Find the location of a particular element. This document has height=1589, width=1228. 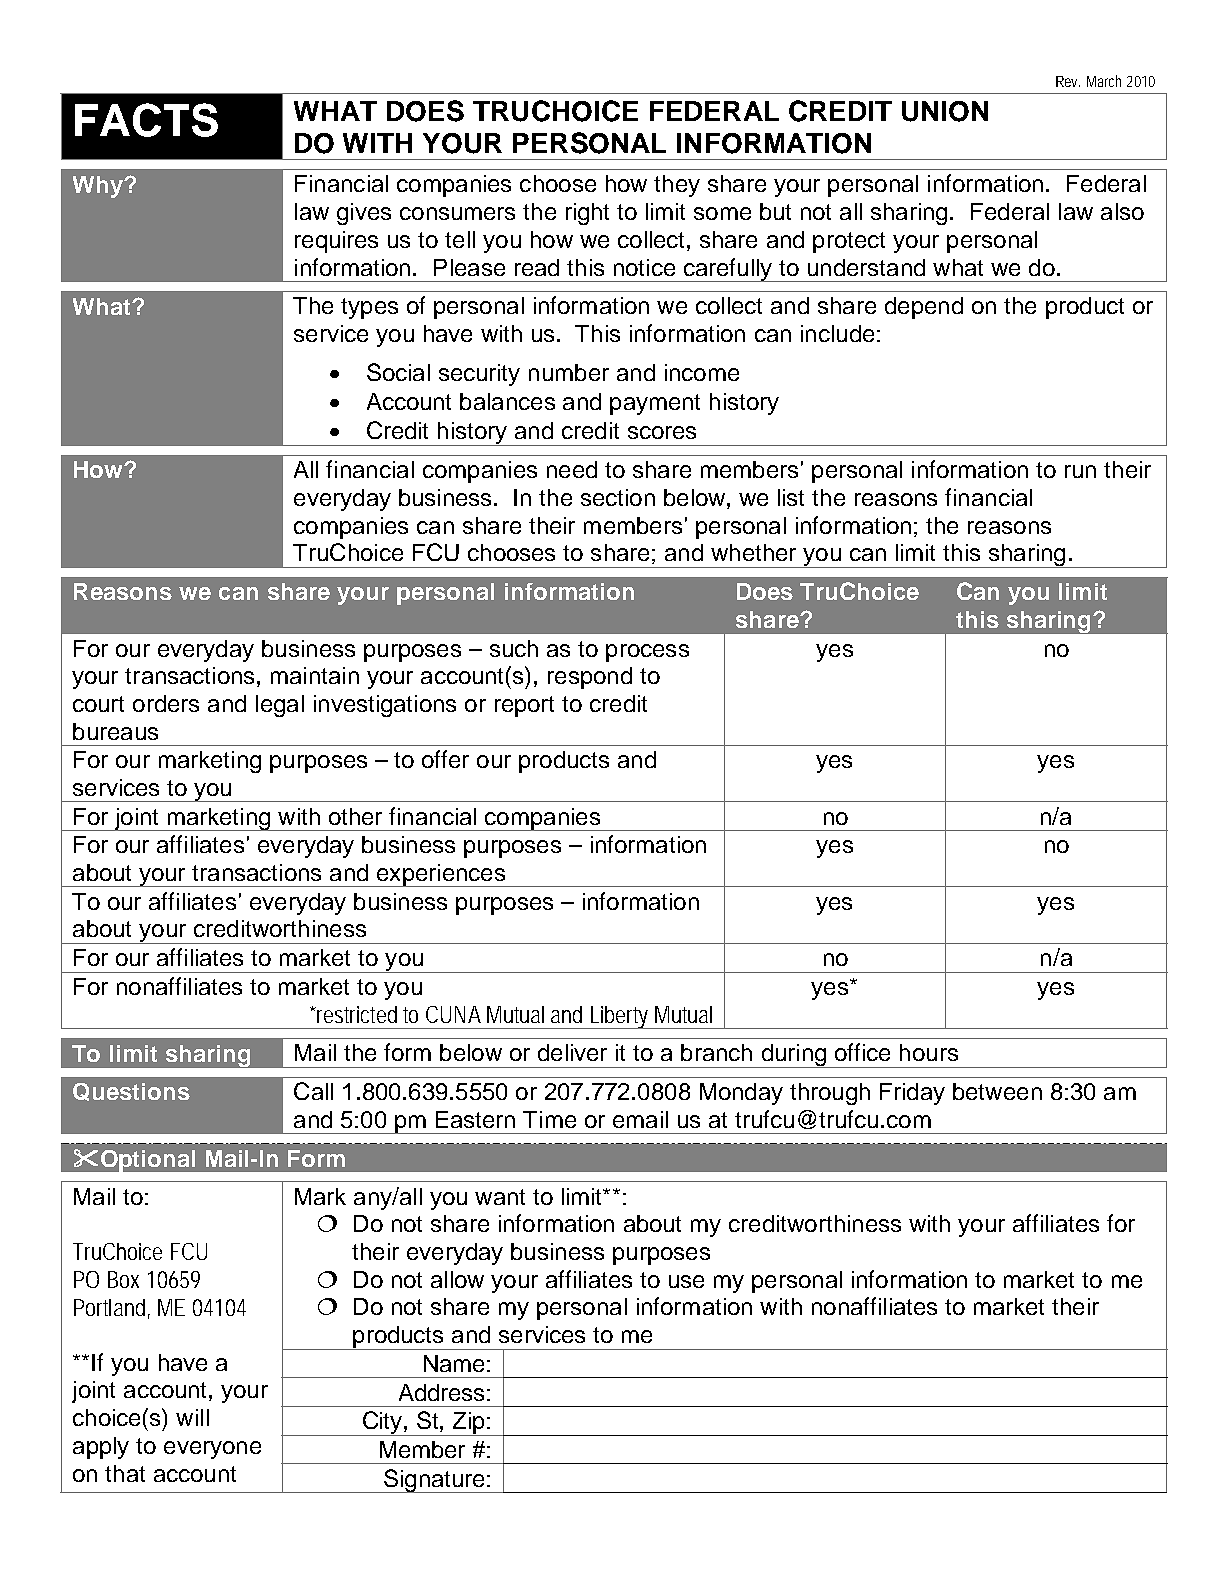

between is located at coordinates (997, 1091).
